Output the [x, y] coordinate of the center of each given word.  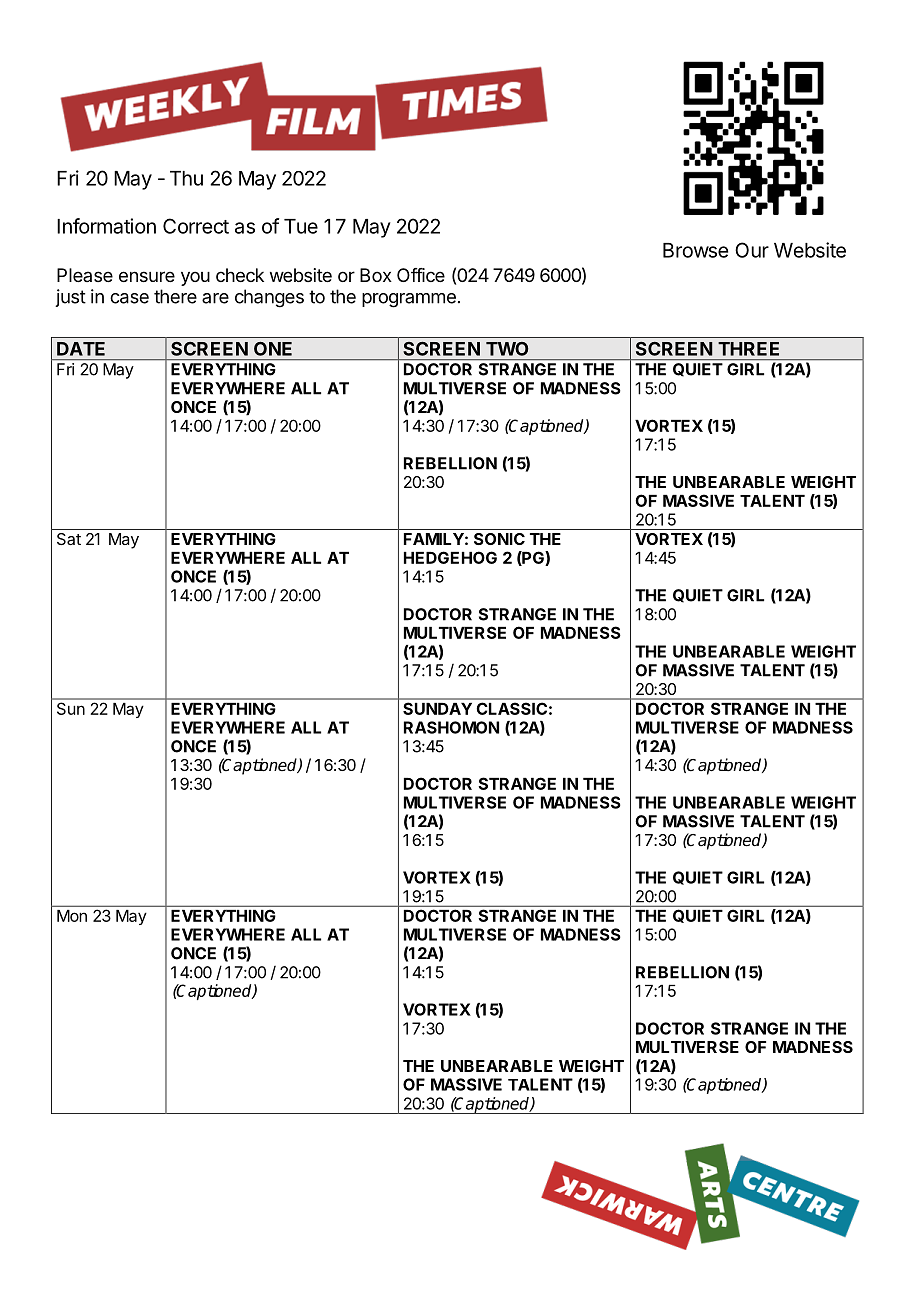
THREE [748, 349]
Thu [186, 178]
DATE [81, 349]
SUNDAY [437, 709]
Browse [695, 250]
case [129, 298]
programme [409, 300]
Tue [301, 226]
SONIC [499, 539]
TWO [507, 349]
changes [269, 298]
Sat [69, 539]
